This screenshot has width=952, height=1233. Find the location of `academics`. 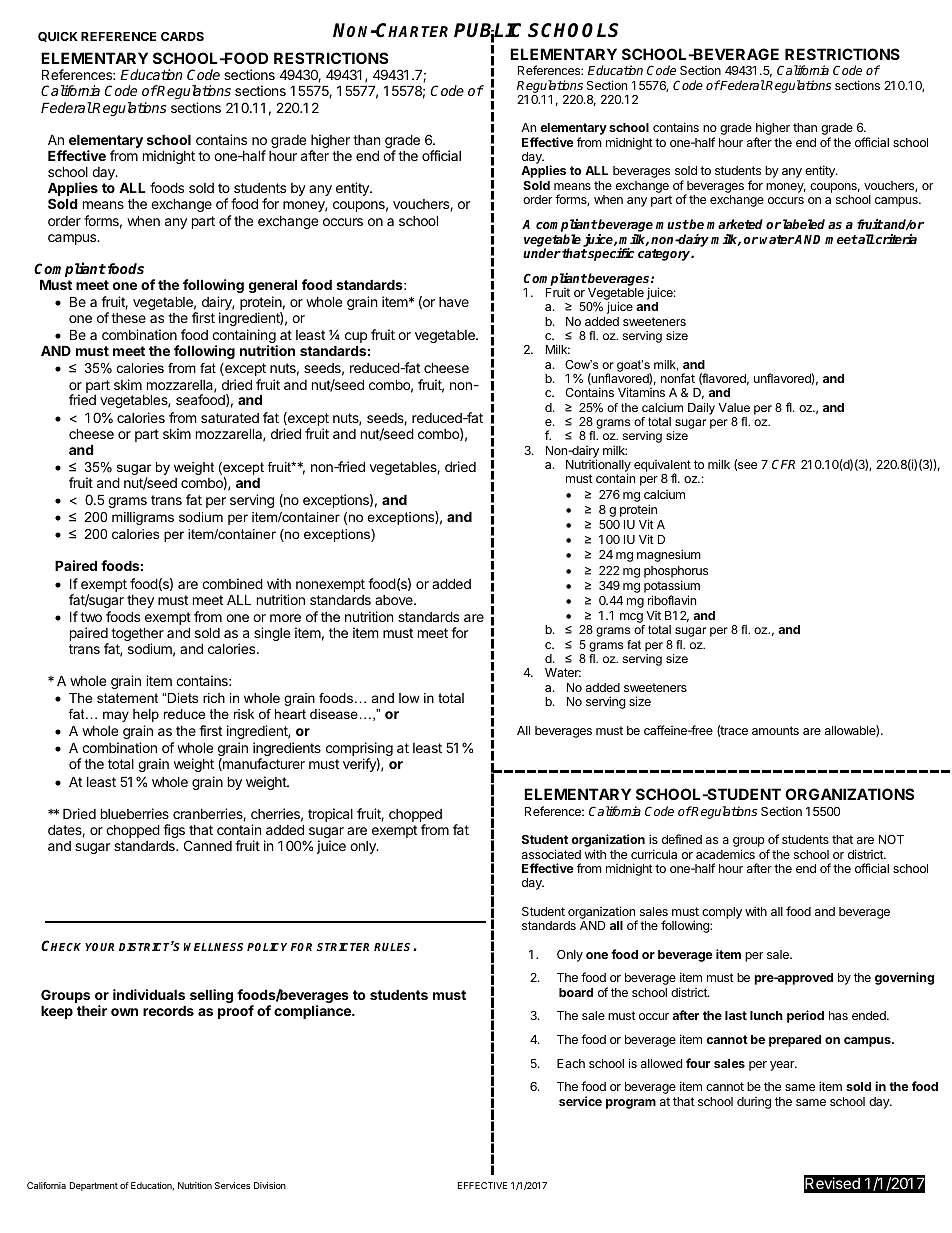

academics is located at coordinates (725, 854).
